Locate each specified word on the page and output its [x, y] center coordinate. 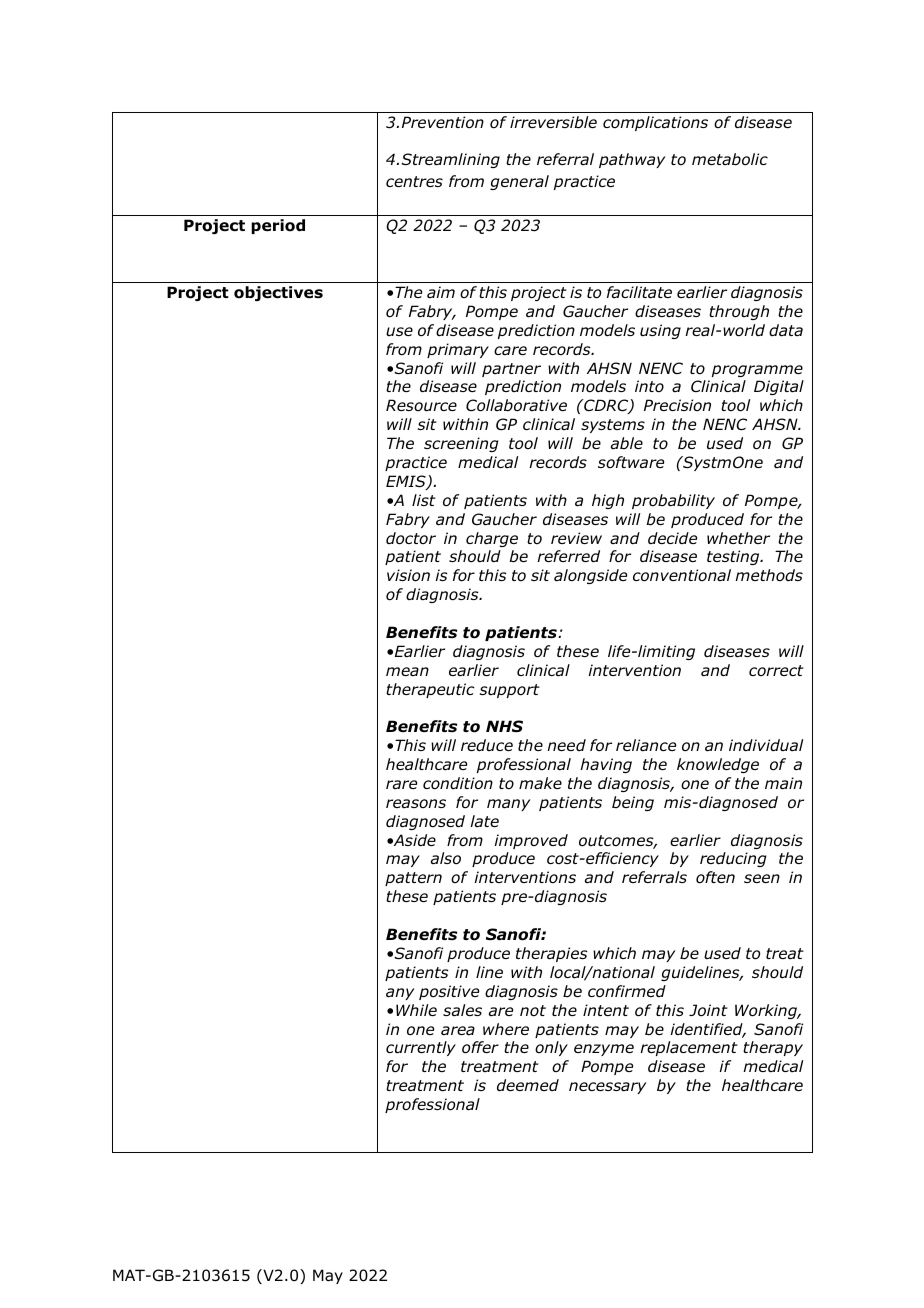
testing [734, 557]
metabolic [730, 159]
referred [568, 556]
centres [414, 181]
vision [408, 575]
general [519, 182]
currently [421, 1048]
